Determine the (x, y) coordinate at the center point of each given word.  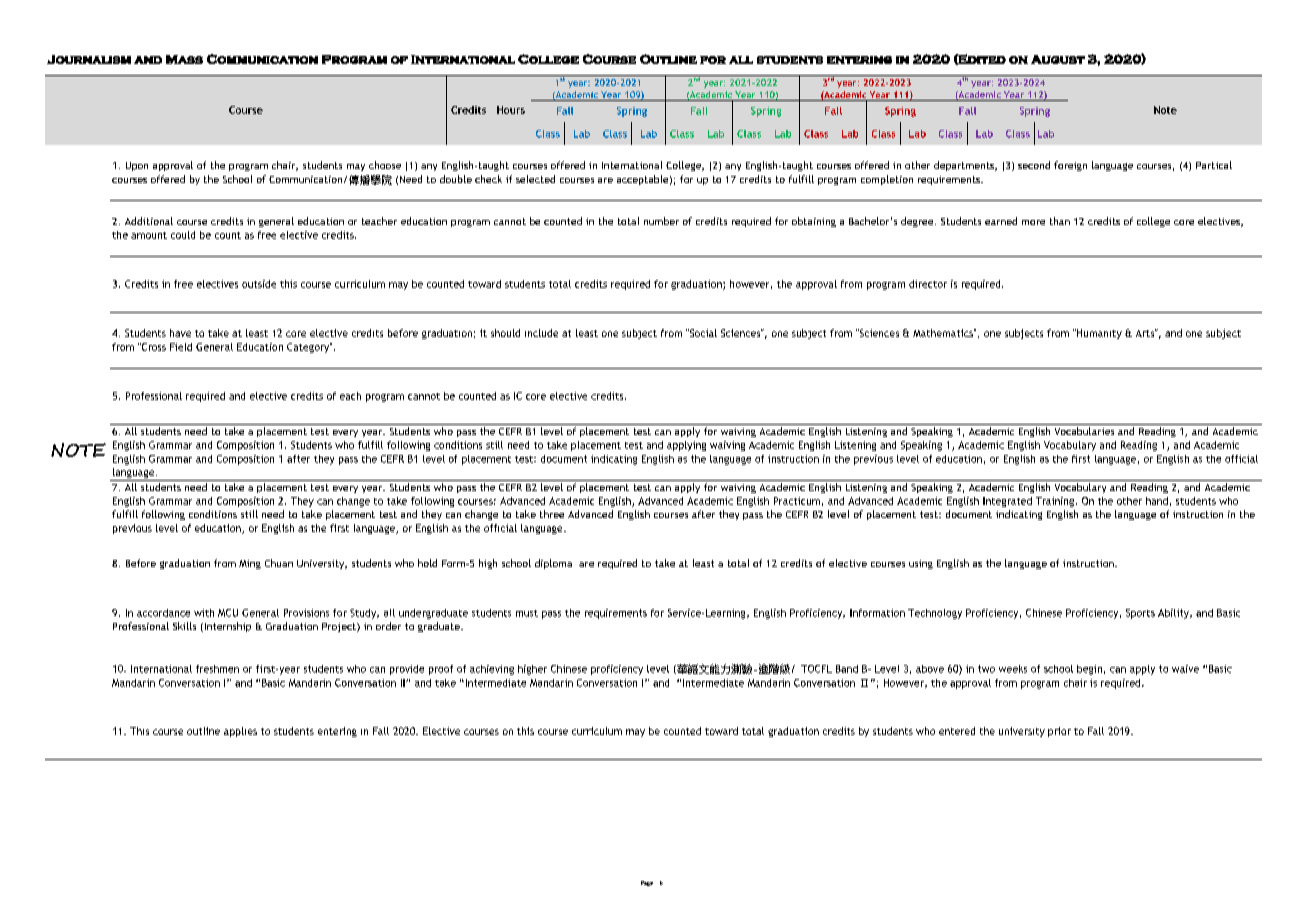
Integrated (1007, 502)
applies (240, 732)
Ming (250, 564)
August (1058, 59)
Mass (184, 59)
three (552, 514)
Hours (511, 110)
